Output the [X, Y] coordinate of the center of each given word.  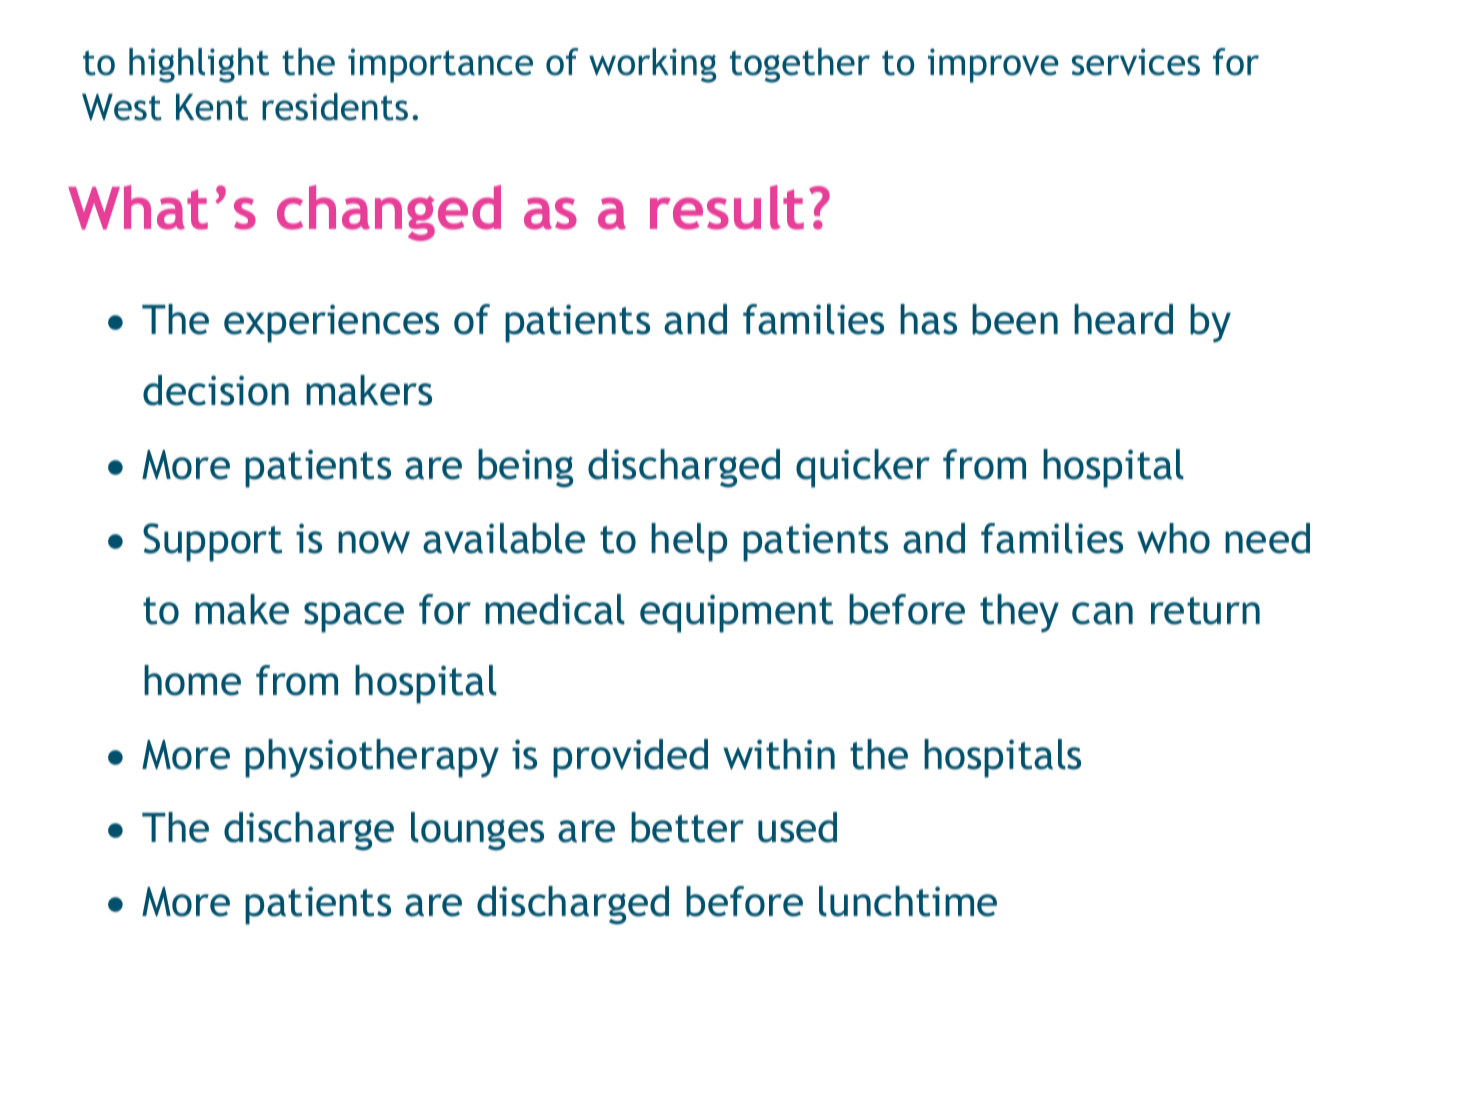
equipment [736, 613]
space [354, 617]
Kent [212, 107]
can [1102, 613]
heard [1123, 319]
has [928, 319]
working [653, 65]
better [687, 827]
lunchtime [908, 901]
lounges [477, 831]
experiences [331, 323]
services [1136, 62]
